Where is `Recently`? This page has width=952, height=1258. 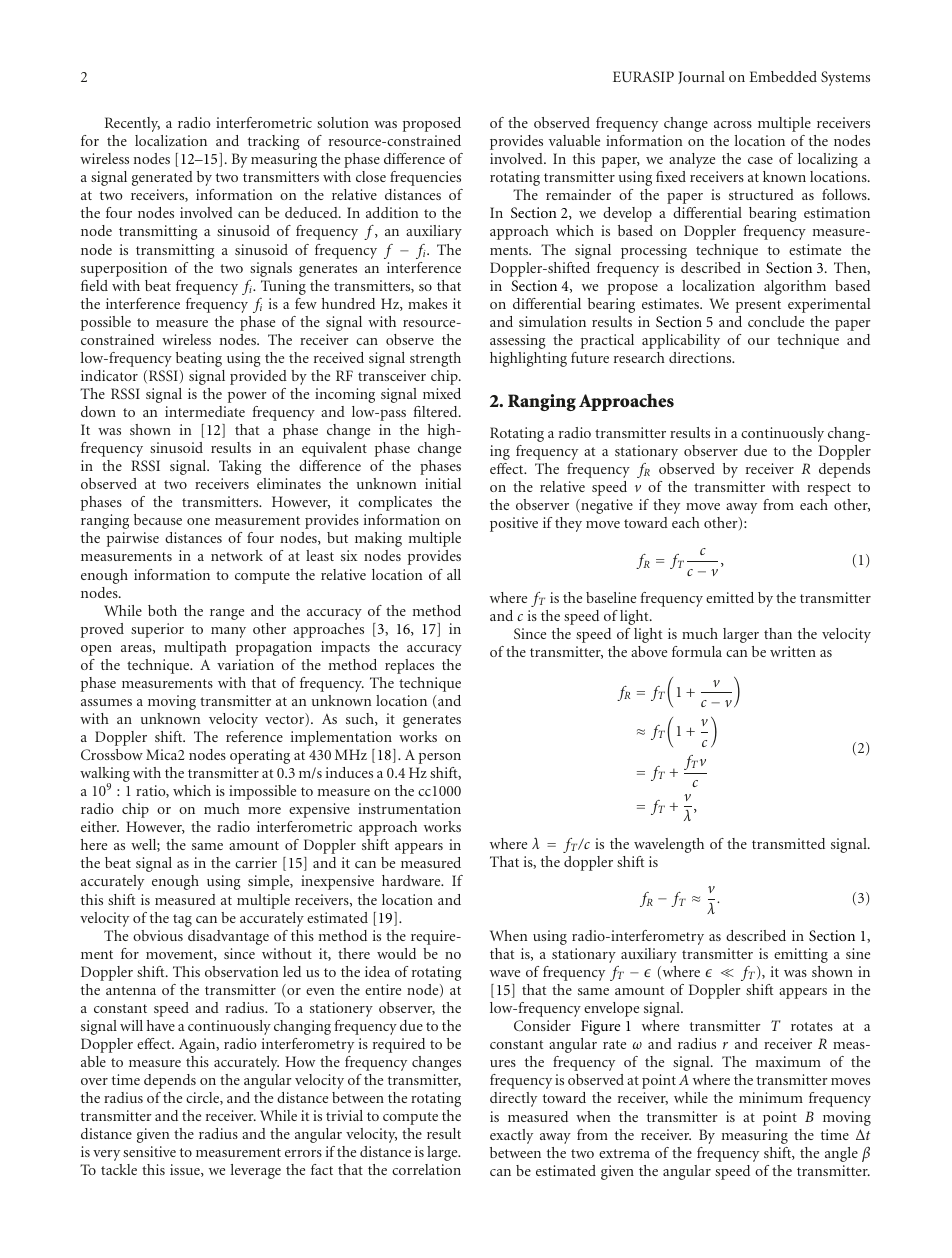
Recently is located at coordinates (132, 124).
